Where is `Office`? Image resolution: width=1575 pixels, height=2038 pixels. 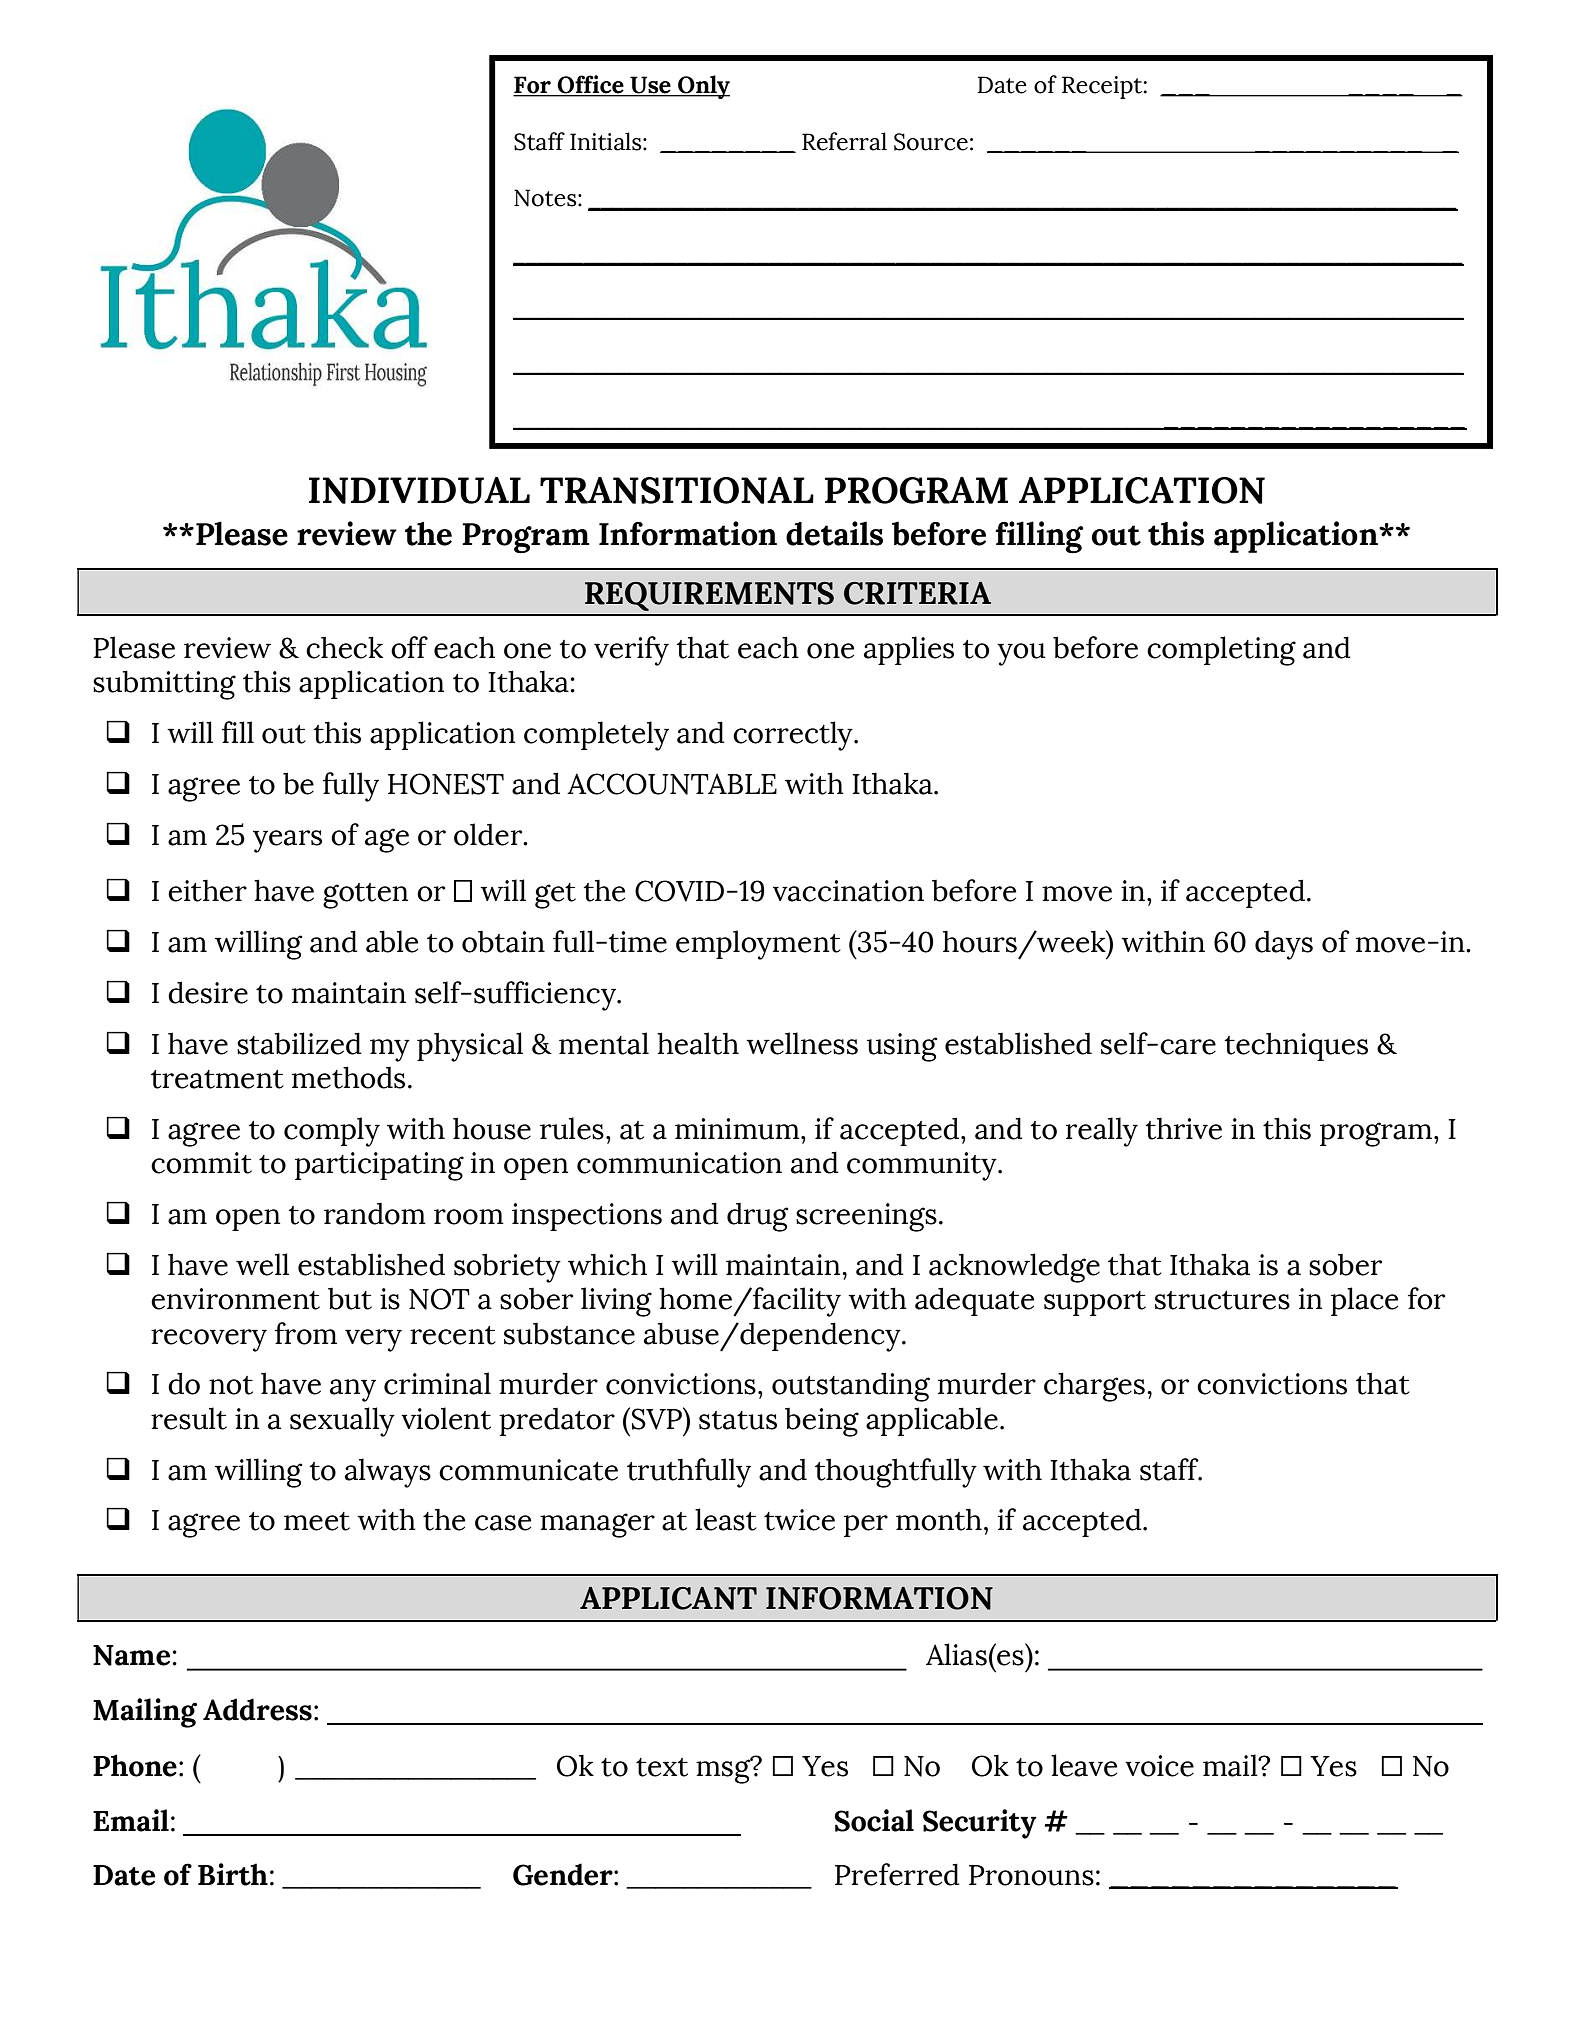
Office is located at coordinates (590, 85).
